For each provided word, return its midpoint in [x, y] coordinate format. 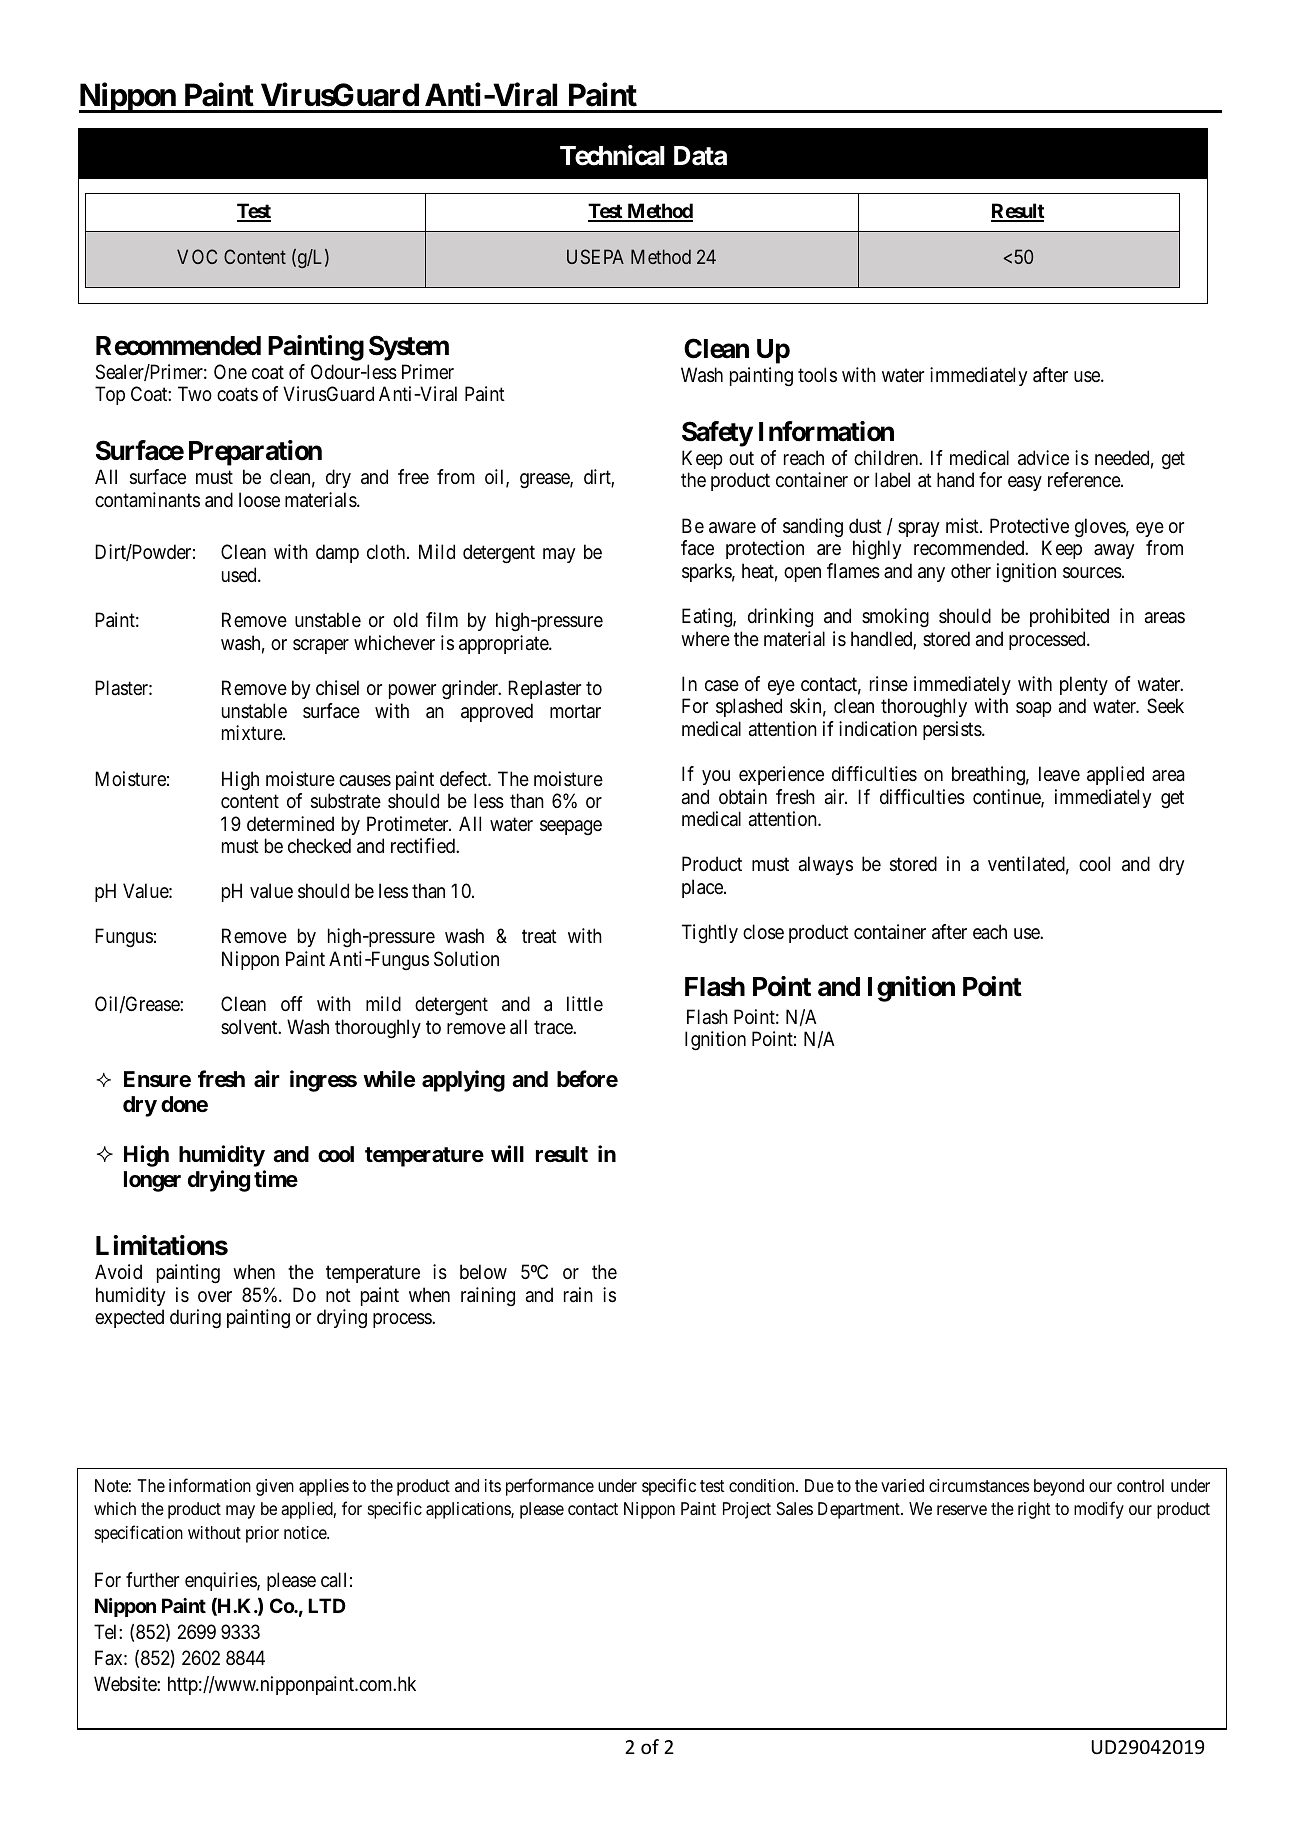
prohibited [1069, 617]
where [705, 639]
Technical [612, 155]
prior [262, 1534]
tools [817, 375]
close [763, 932]
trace [554, 1028]
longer [152, 1181]
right [1034, 1510]
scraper [321, 646]
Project [747, 1510]
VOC [197, 256]
